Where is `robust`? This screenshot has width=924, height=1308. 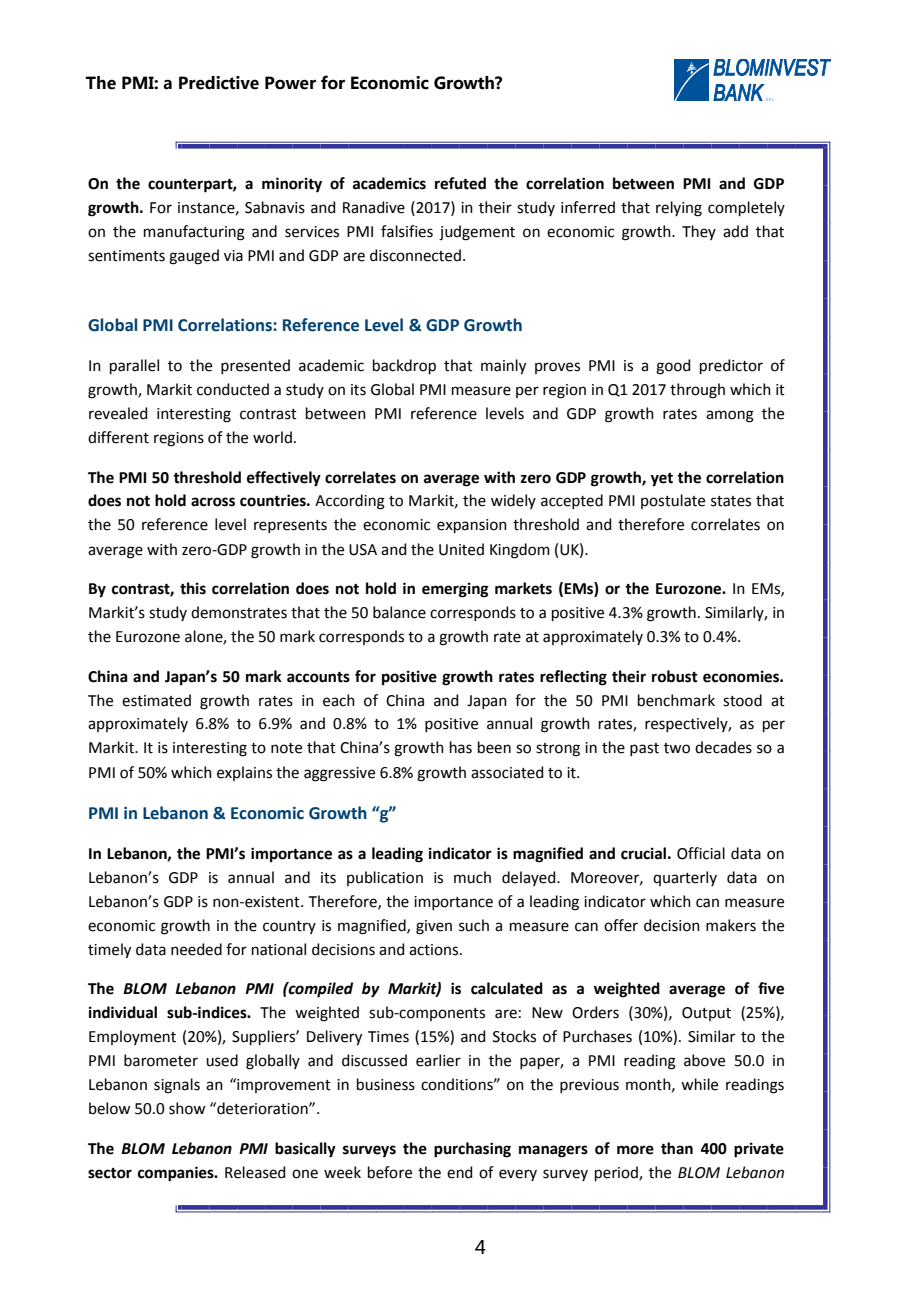
robust is located at coordinates (675, 676).
